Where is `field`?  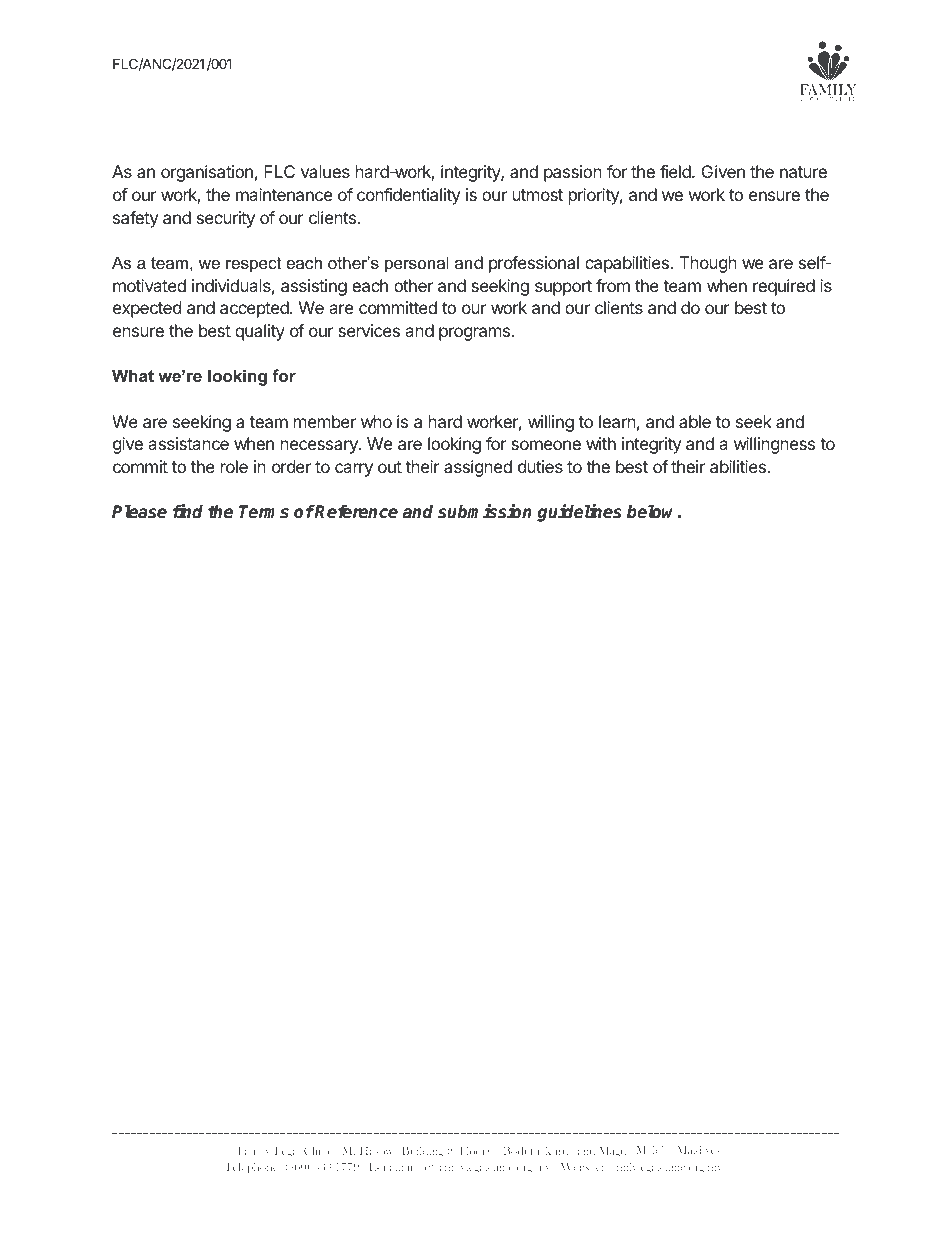 field is located at coordinates (676, 171).
